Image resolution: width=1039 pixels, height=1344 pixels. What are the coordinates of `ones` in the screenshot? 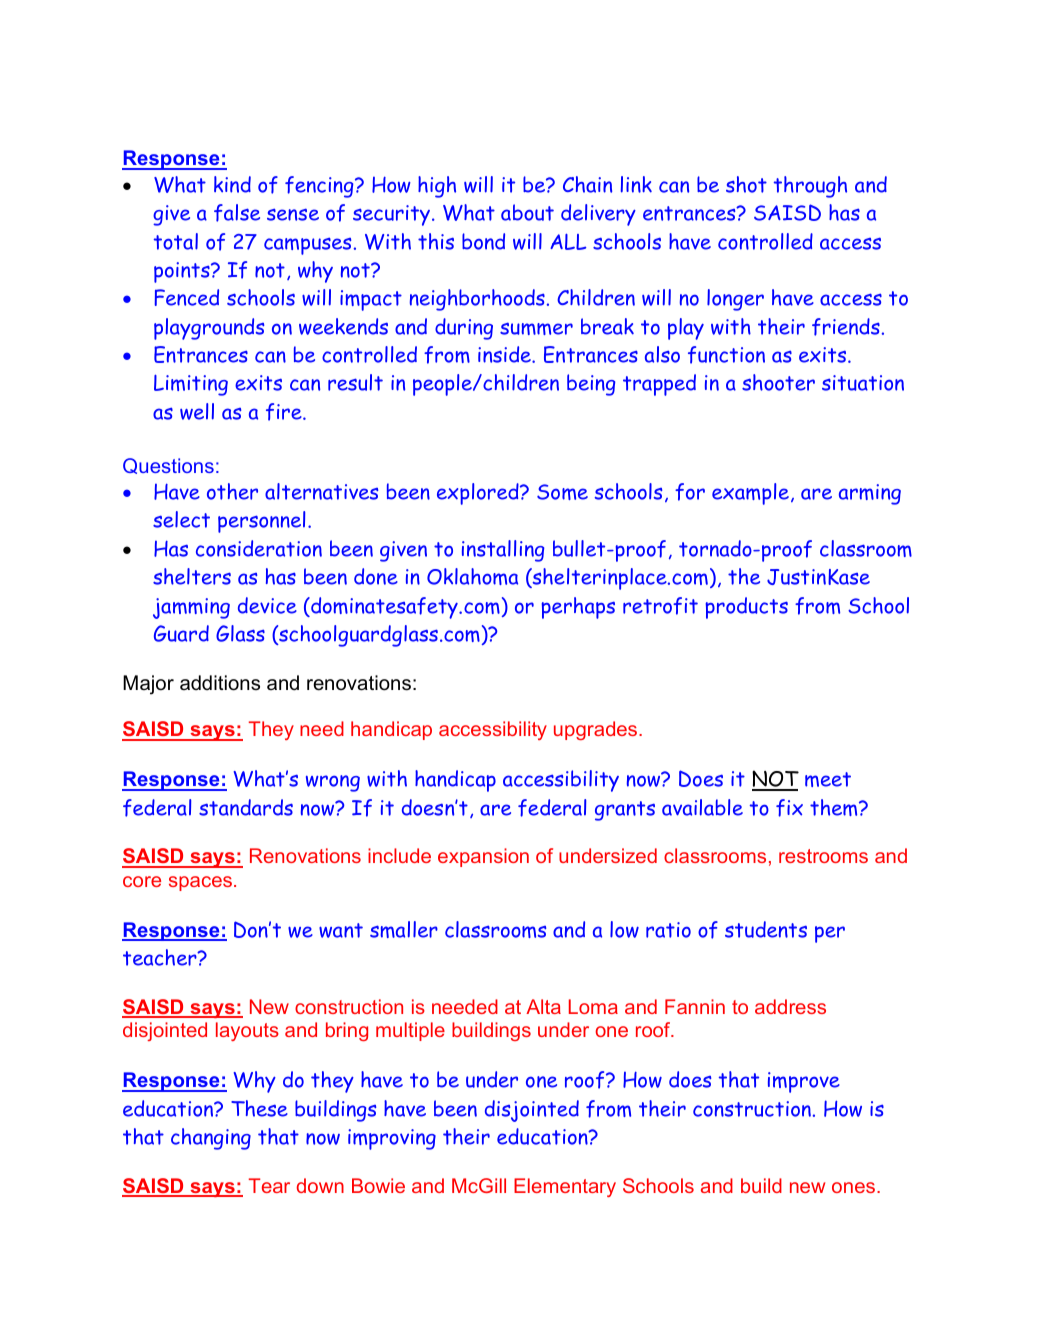 It's located at (855, 1187).
